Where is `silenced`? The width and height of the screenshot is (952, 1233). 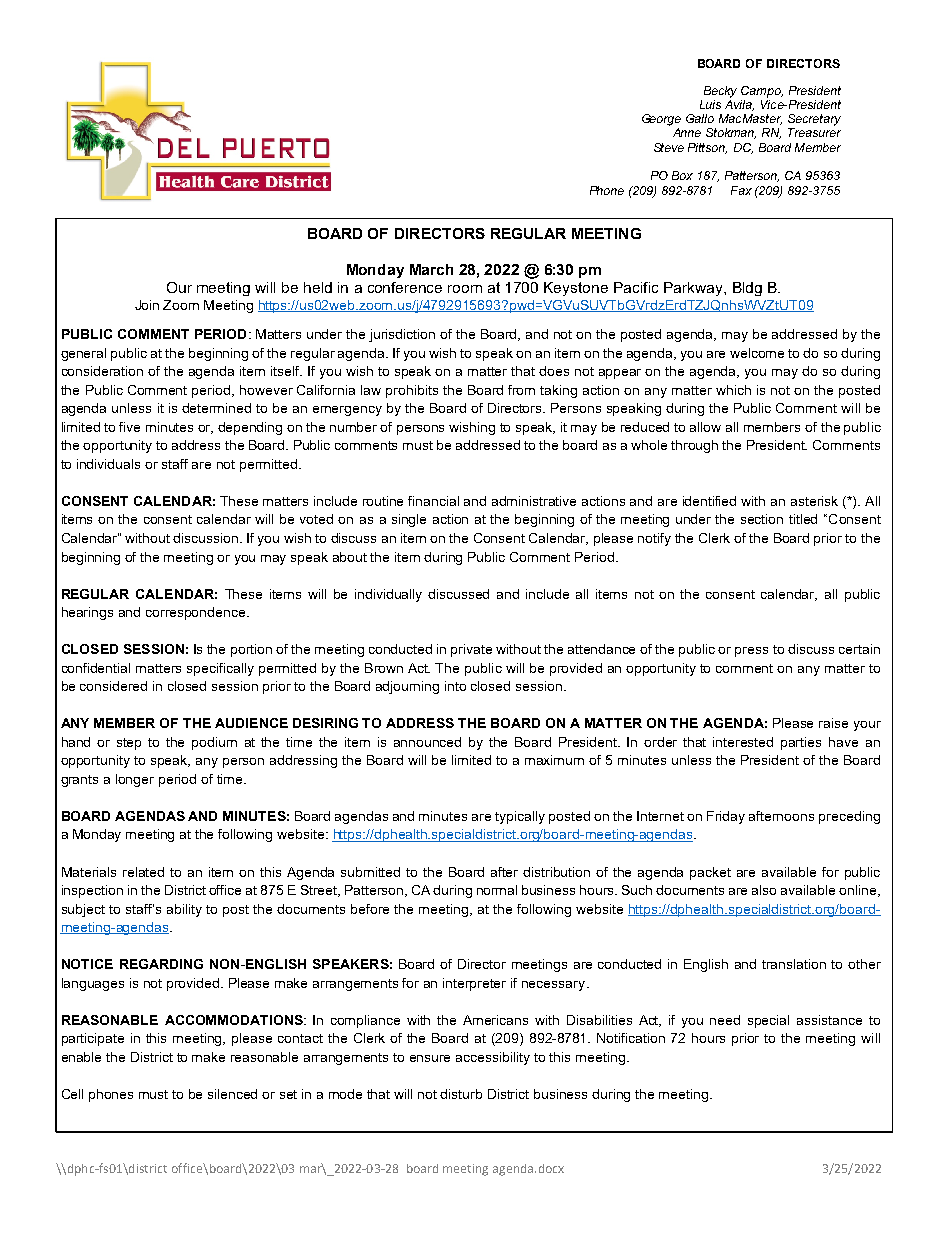 silenced is located at coordinates (232, 1094).
